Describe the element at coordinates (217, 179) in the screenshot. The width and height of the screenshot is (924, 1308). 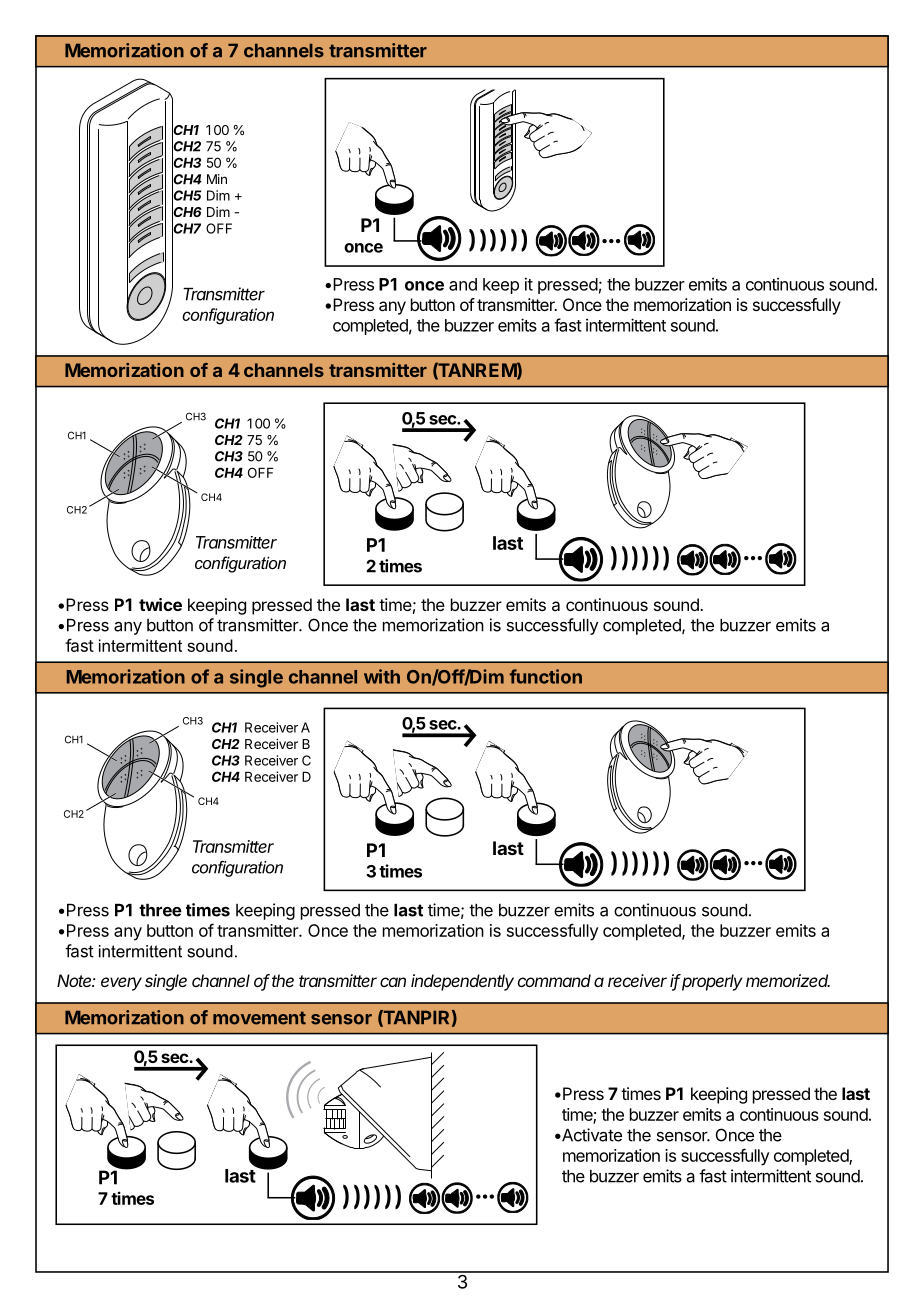
I see `Min` at that location.
